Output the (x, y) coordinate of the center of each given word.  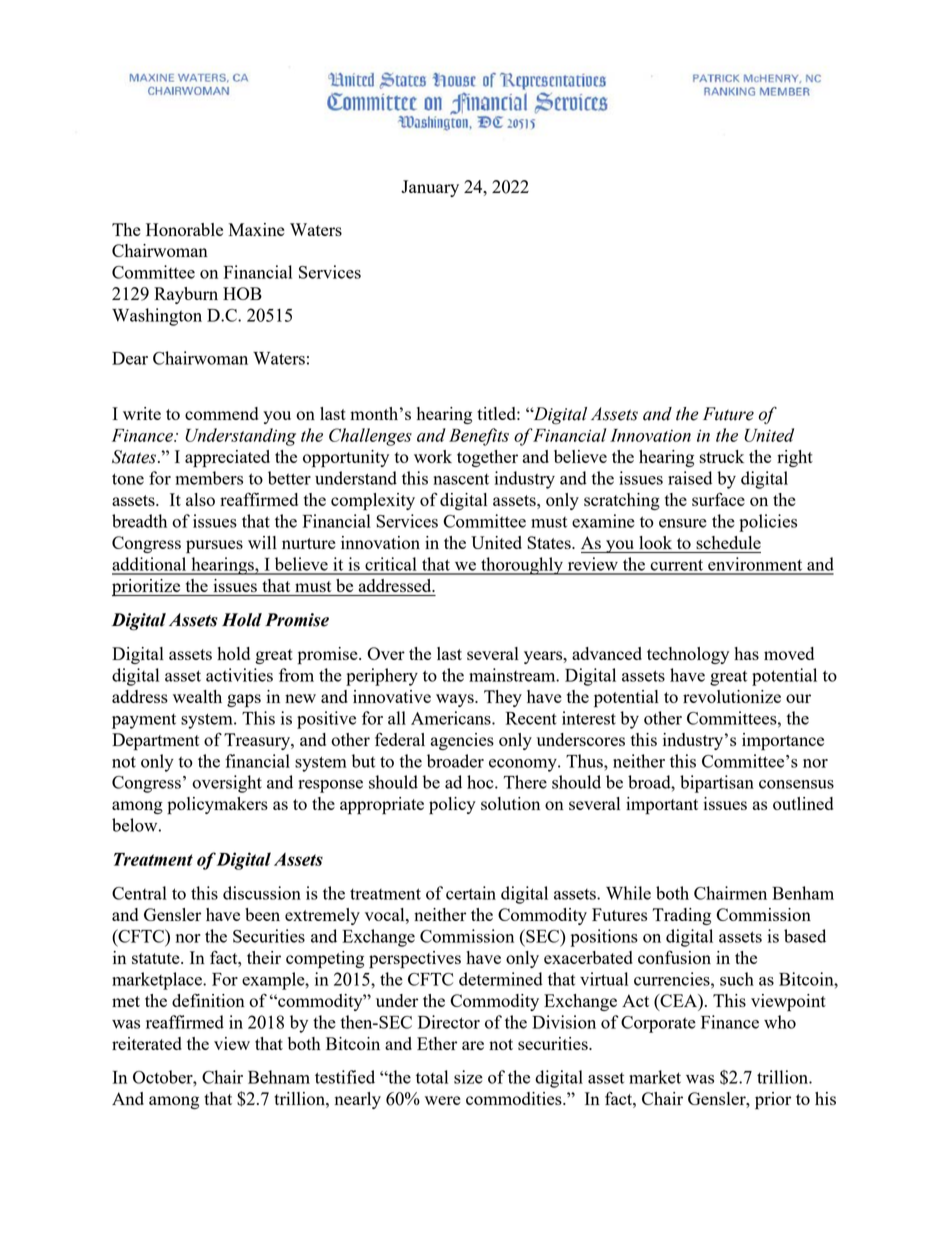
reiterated (147, 1043)
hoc (481, 782)
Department (156, 742)
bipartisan (717, 784)
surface (718, 499)
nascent (461, 479)
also (200, 499)
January (430, 188)
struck (722, 456)
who (780, 1022)
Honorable (184, 229)
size (468, 1077)
